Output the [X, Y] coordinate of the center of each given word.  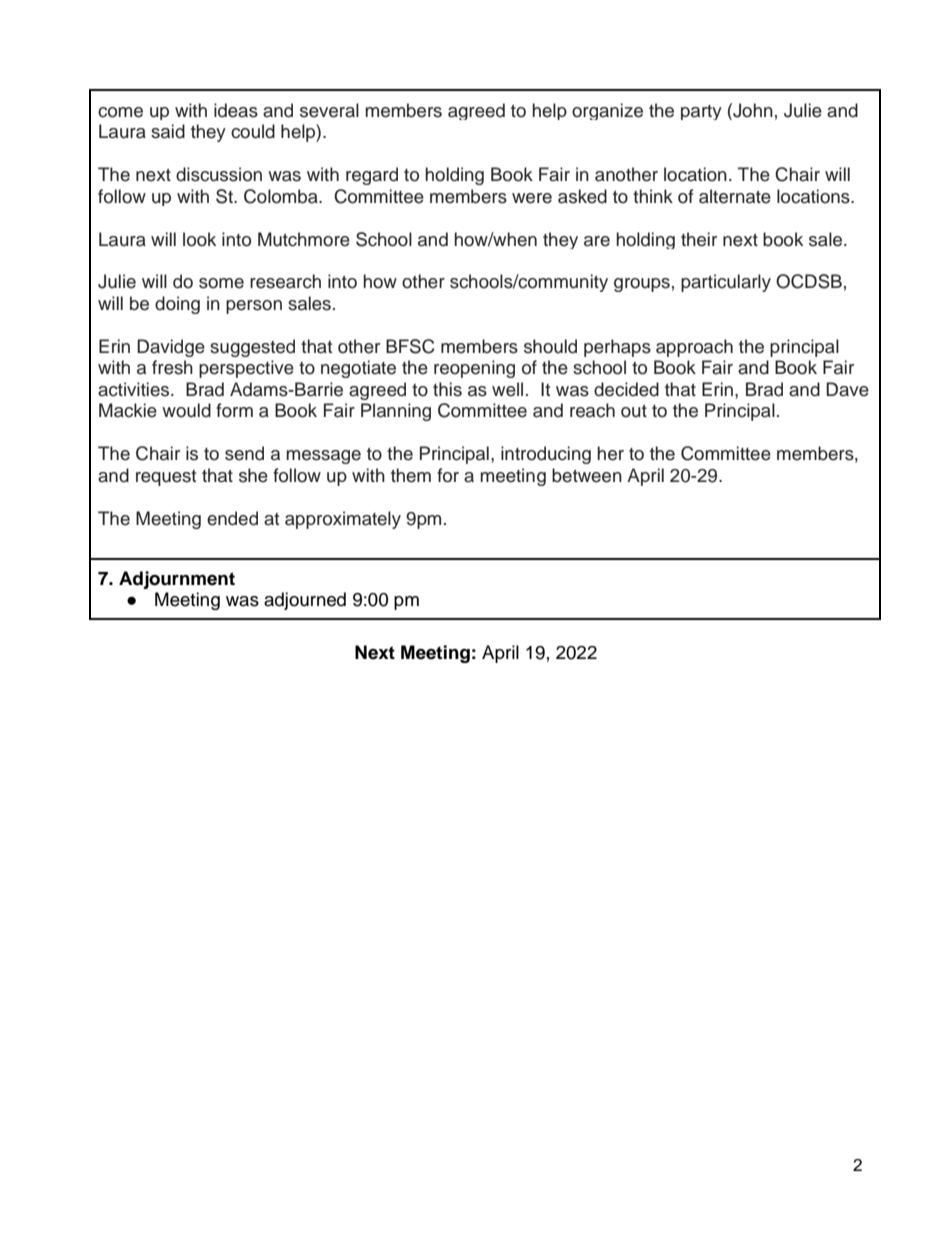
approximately [343, 520]
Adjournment [177, 580]
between [587, 475]
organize [607, 111]
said [168, 131]
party [701, 112]
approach [694, 348]
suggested [252, 348]
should [550, 346]
